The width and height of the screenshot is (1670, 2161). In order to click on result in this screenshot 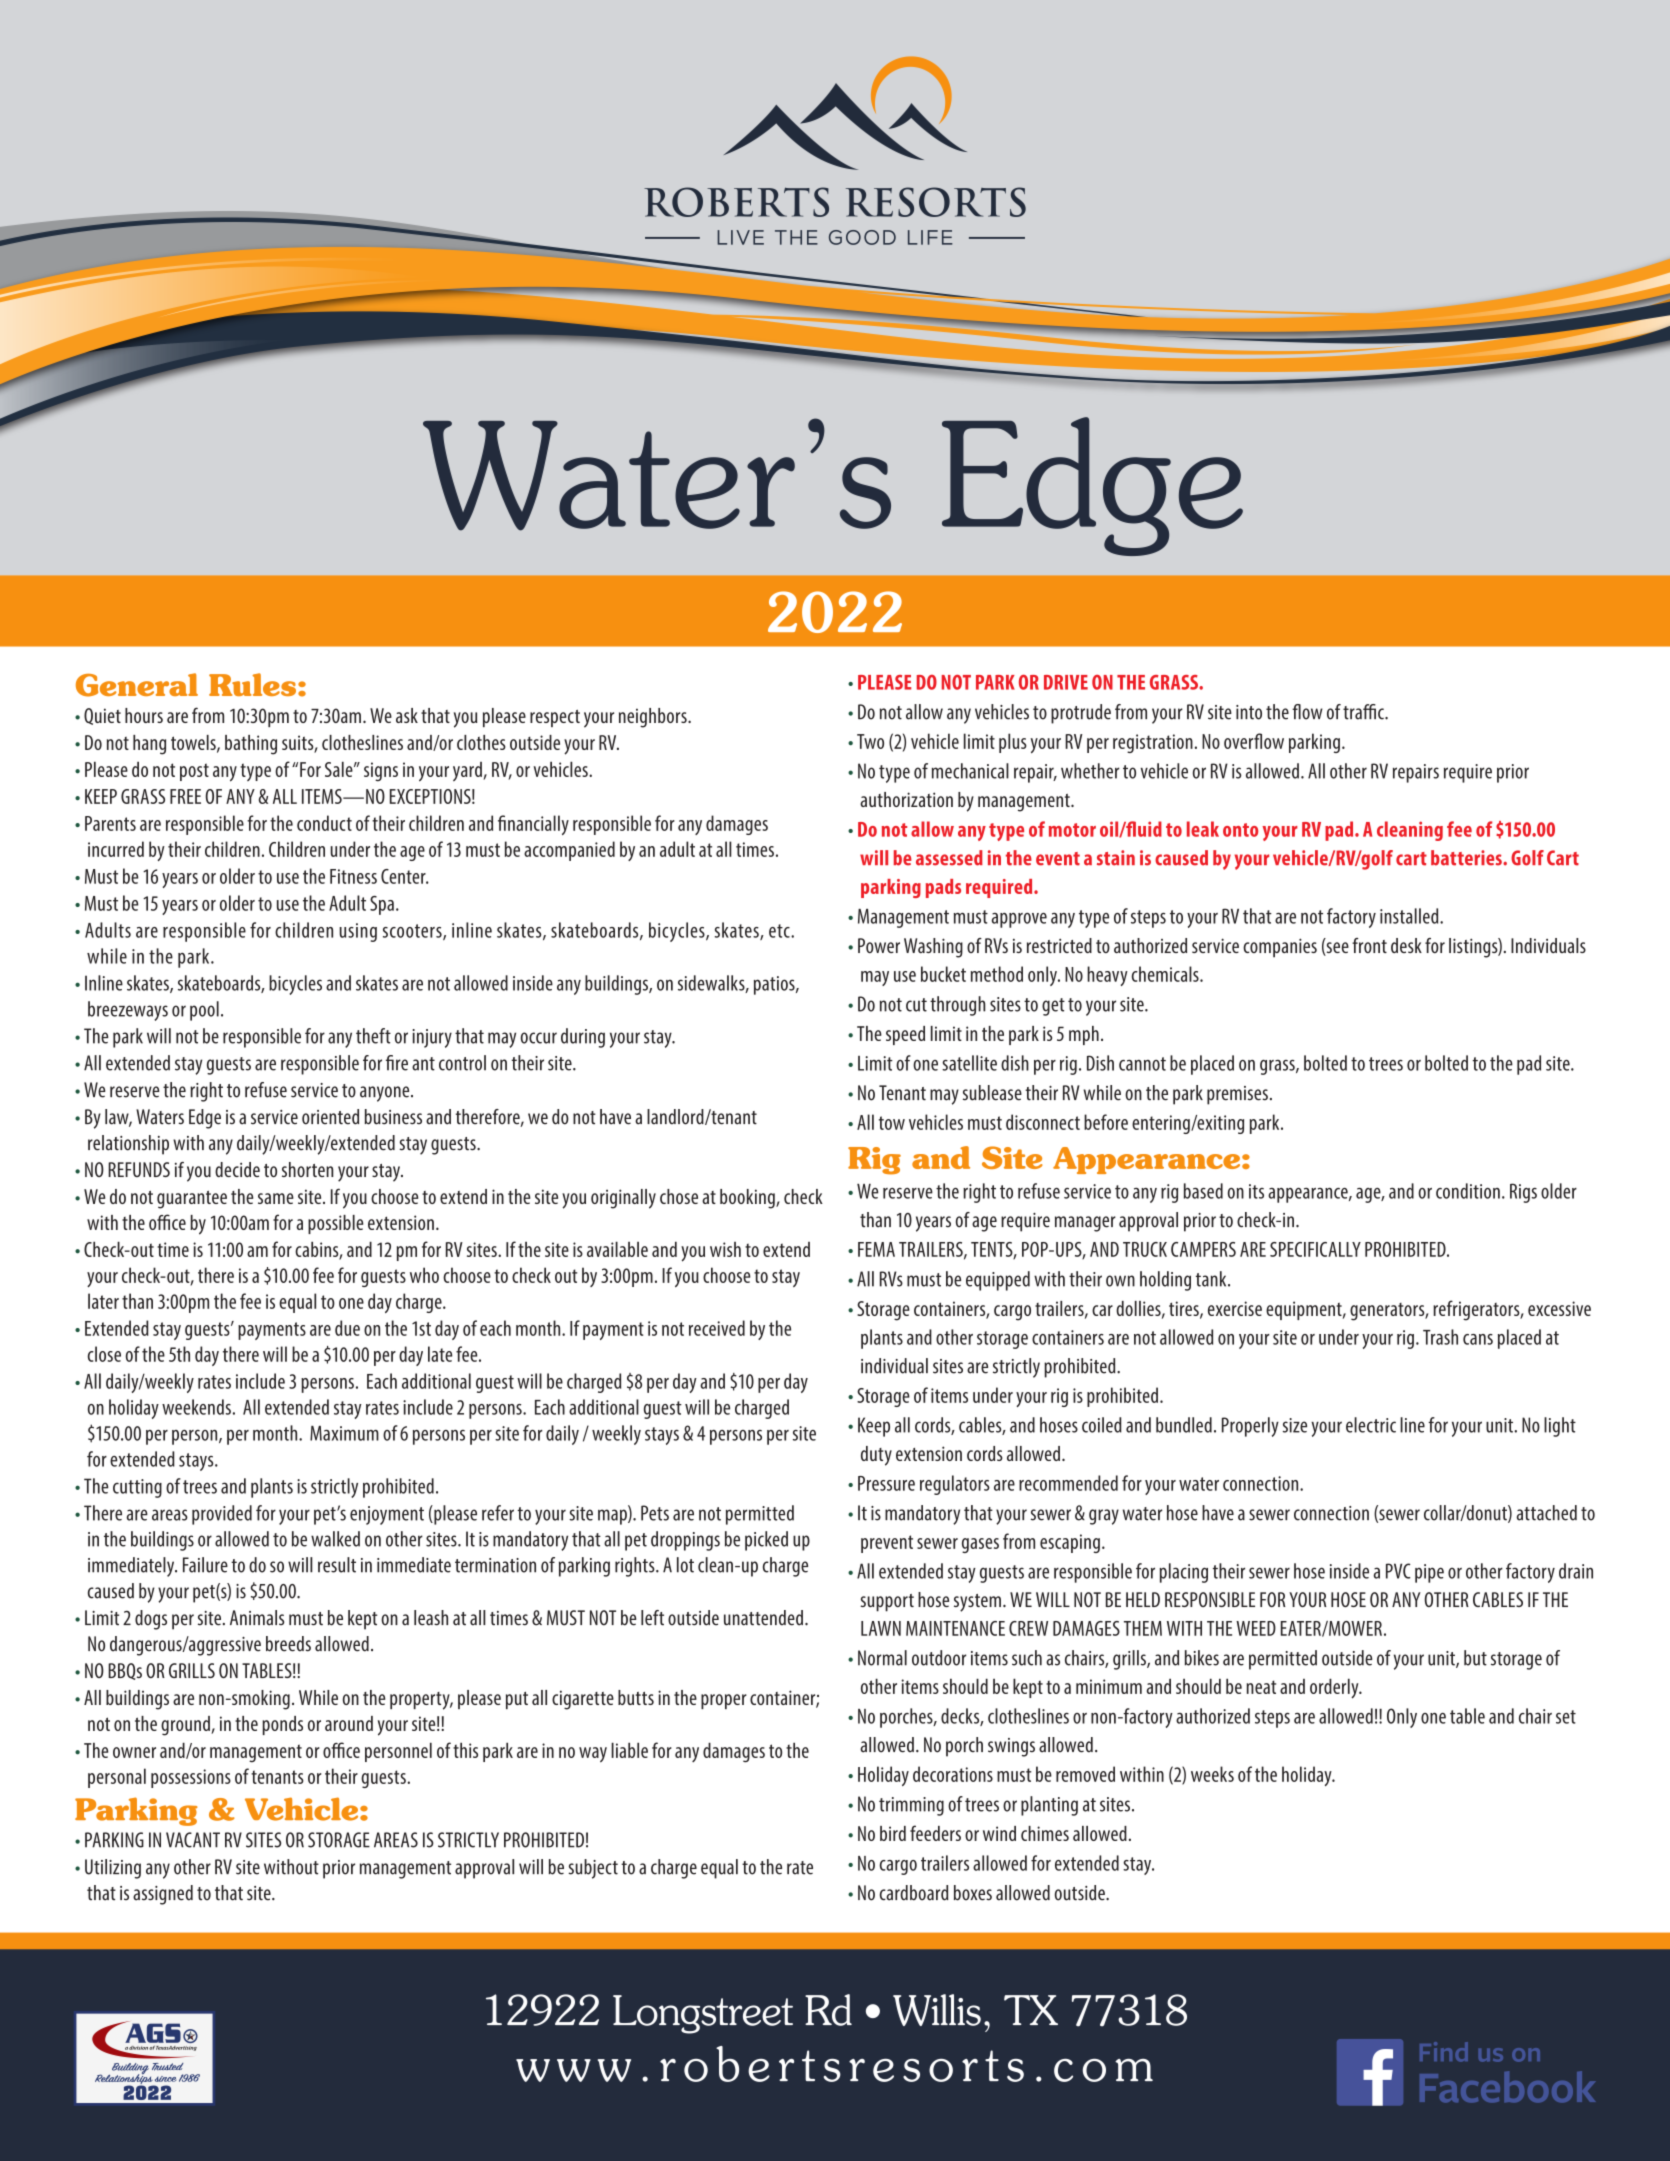, I will do `click(337, 1565)`.
